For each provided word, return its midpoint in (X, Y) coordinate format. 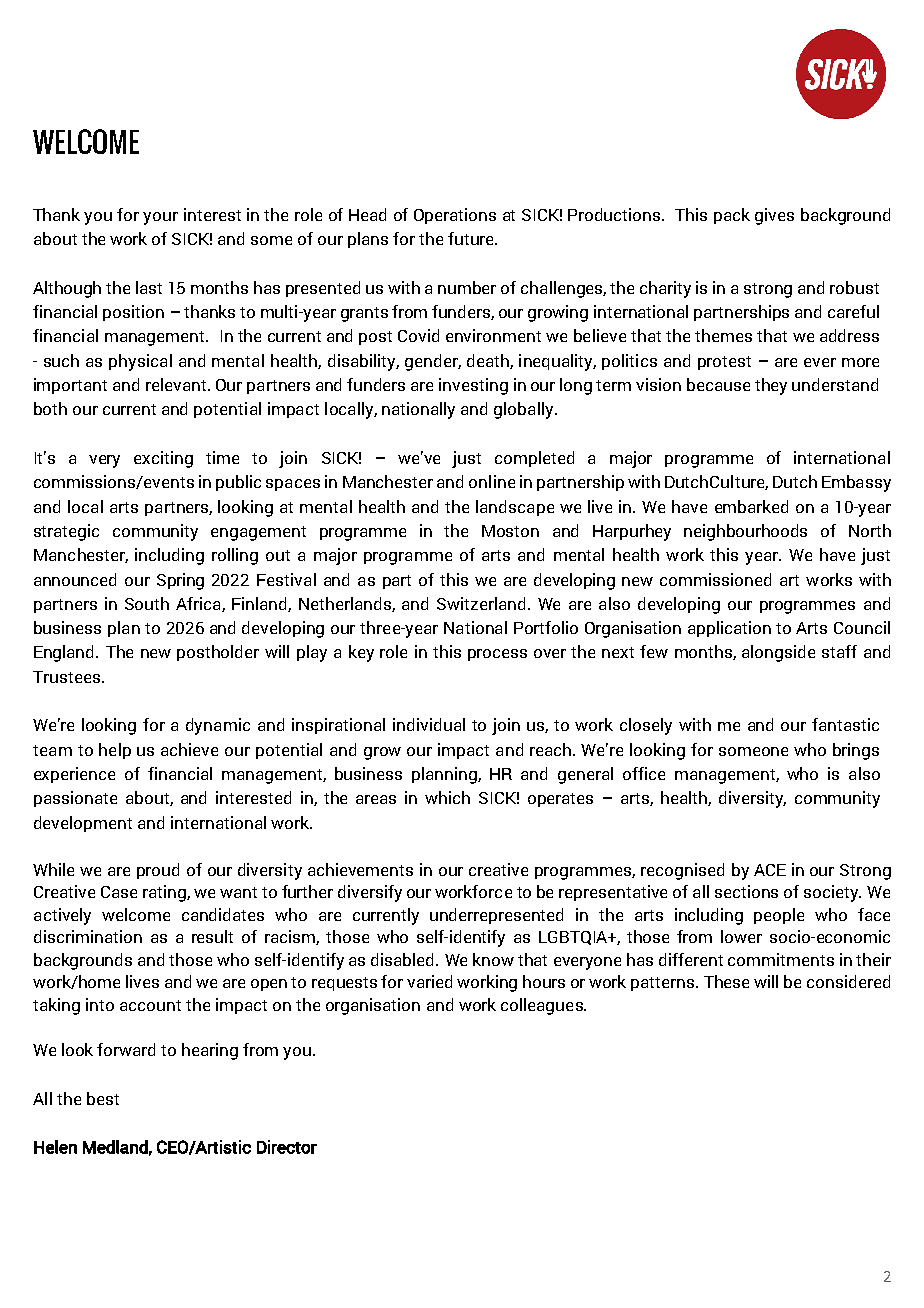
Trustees (66, 677)
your (160, 218)
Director (287, 1147)
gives (774, 216)
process (497, 655)
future (472, 238)
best (103, 1098)
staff (839, 651)
